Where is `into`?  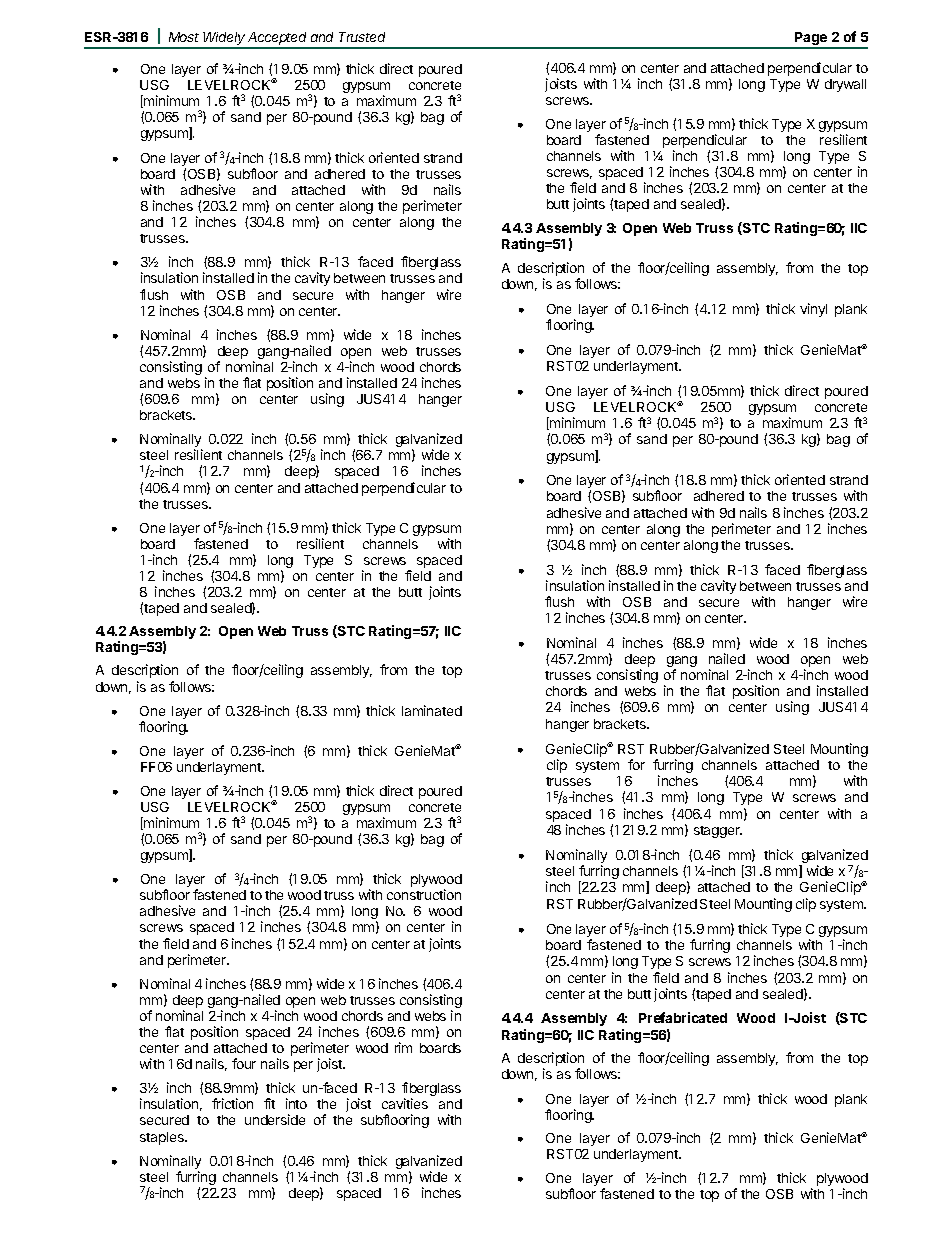
into is located at coordinates (296, 1103).
